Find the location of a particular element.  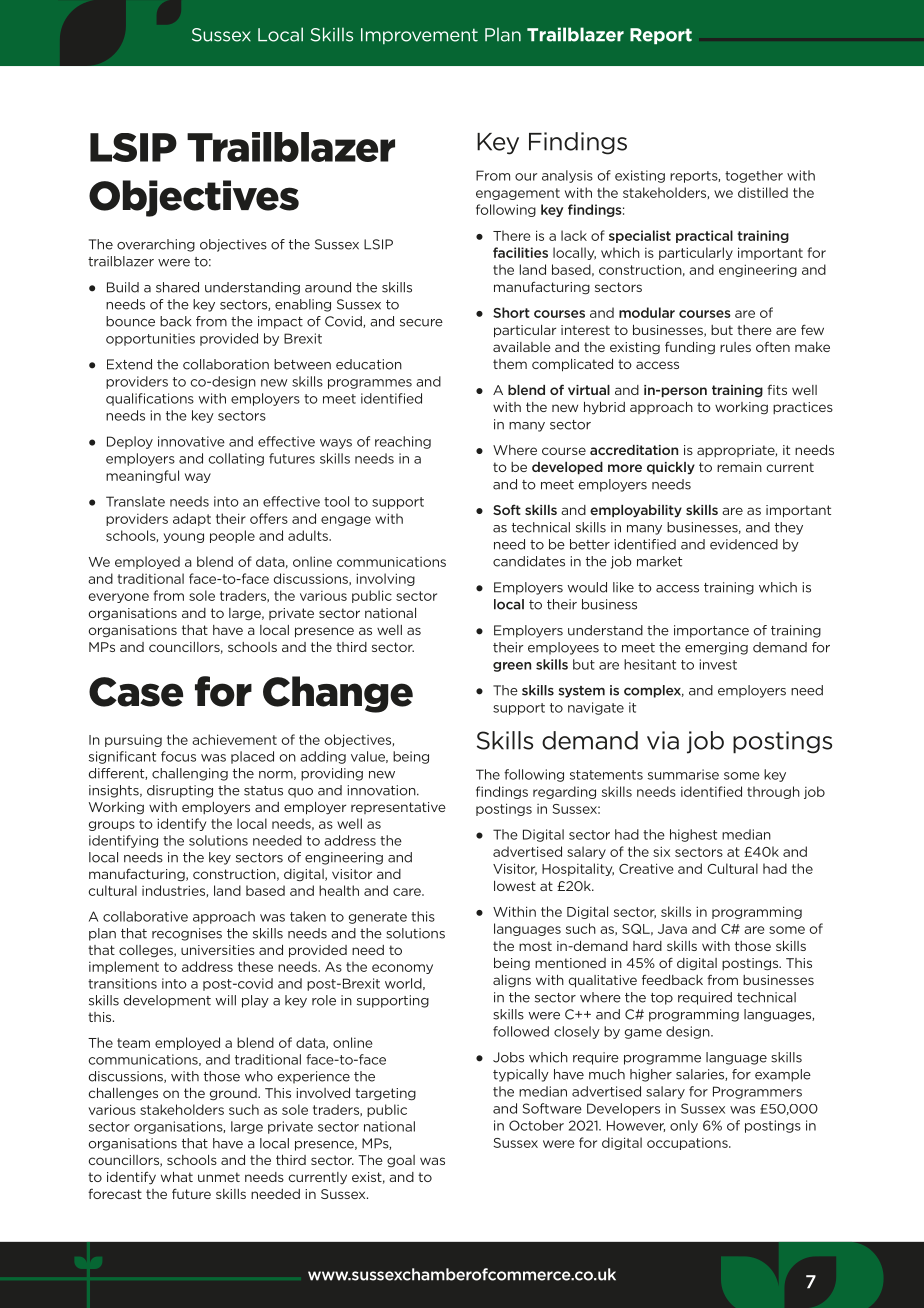

what is located at coordinates (177, 1177).
